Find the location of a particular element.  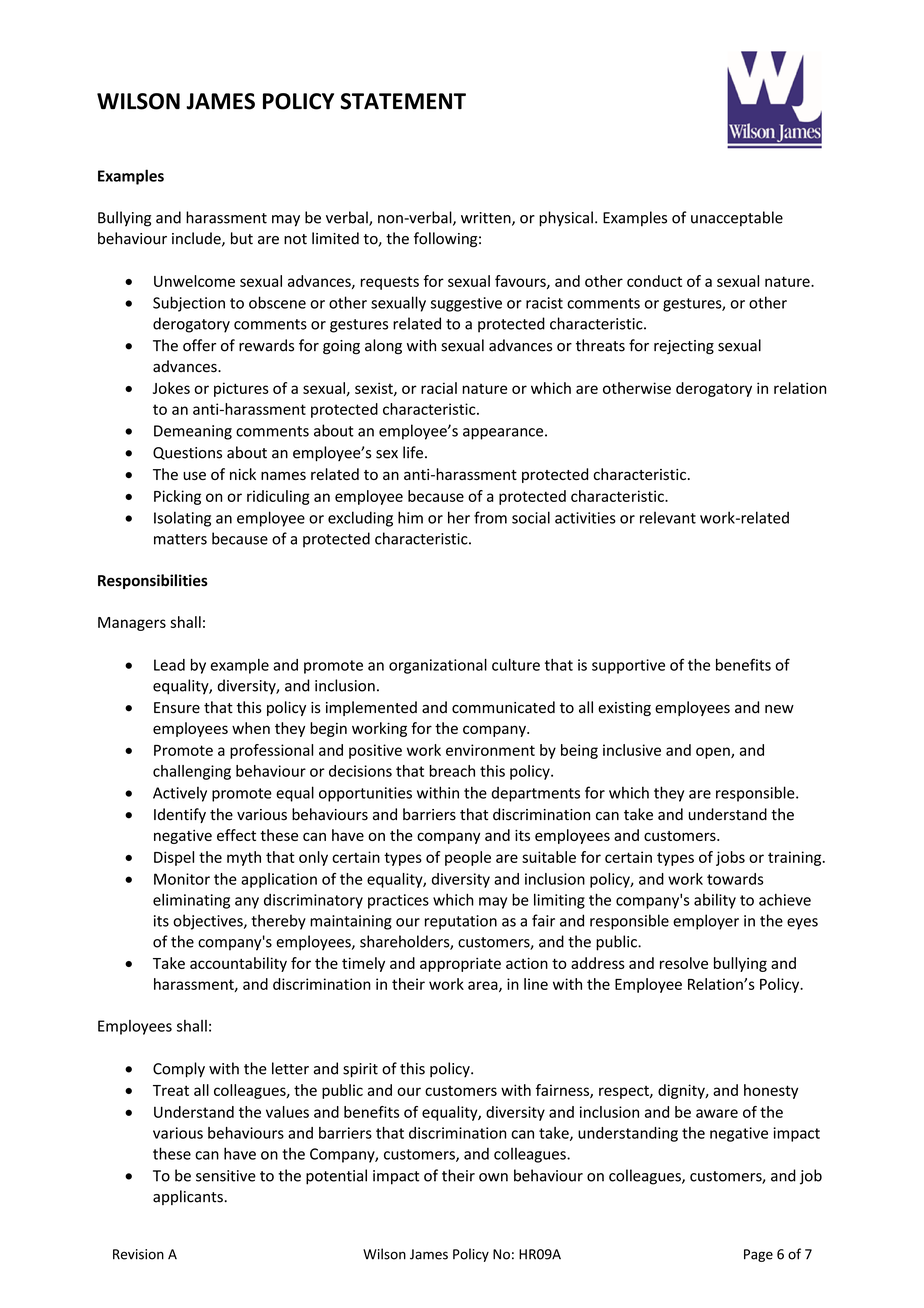

from is located at coordinates (490, 517).
